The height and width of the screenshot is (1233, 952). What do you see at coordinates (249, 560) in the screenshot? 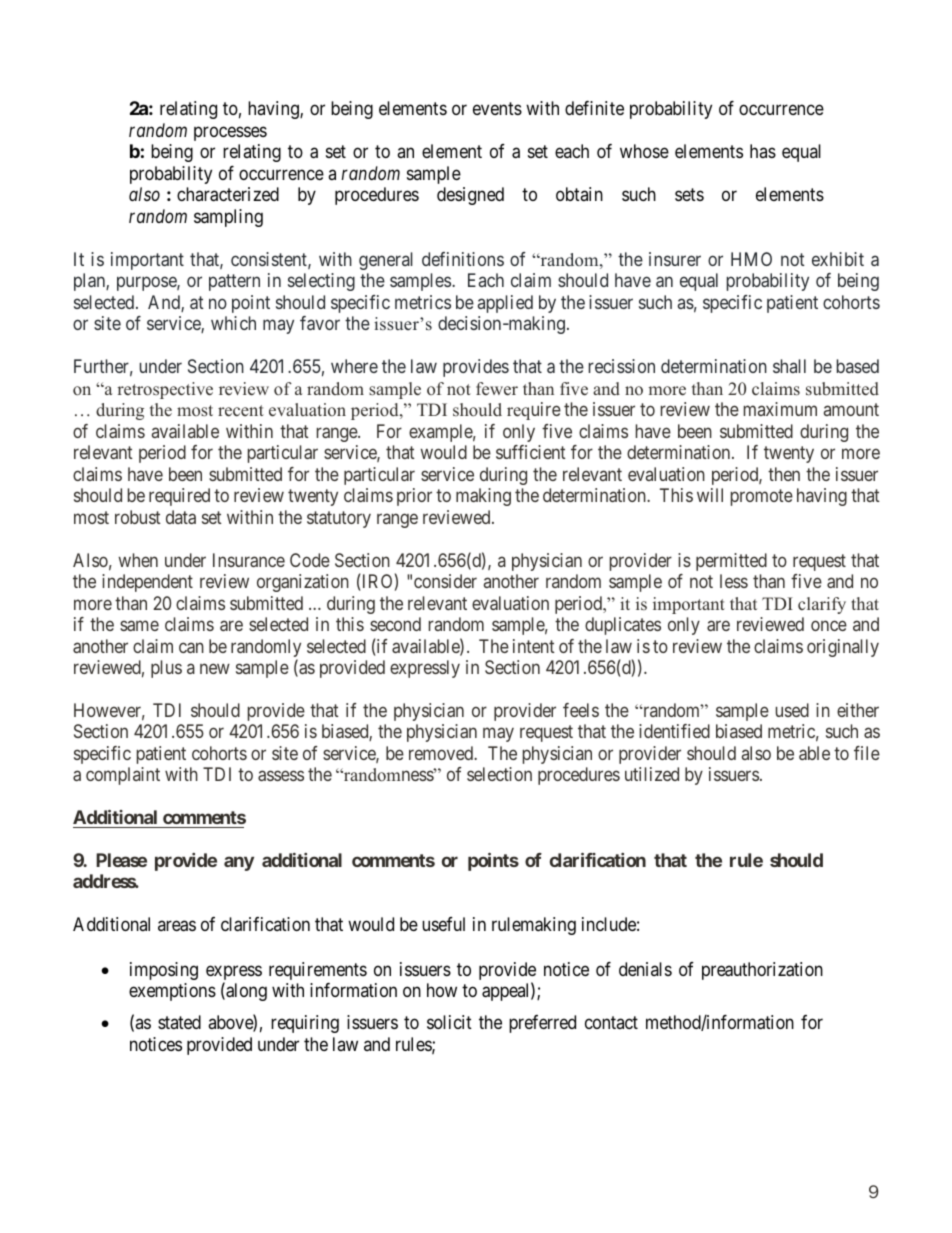
I see `Insurance` at bounding box center [249, 560].
